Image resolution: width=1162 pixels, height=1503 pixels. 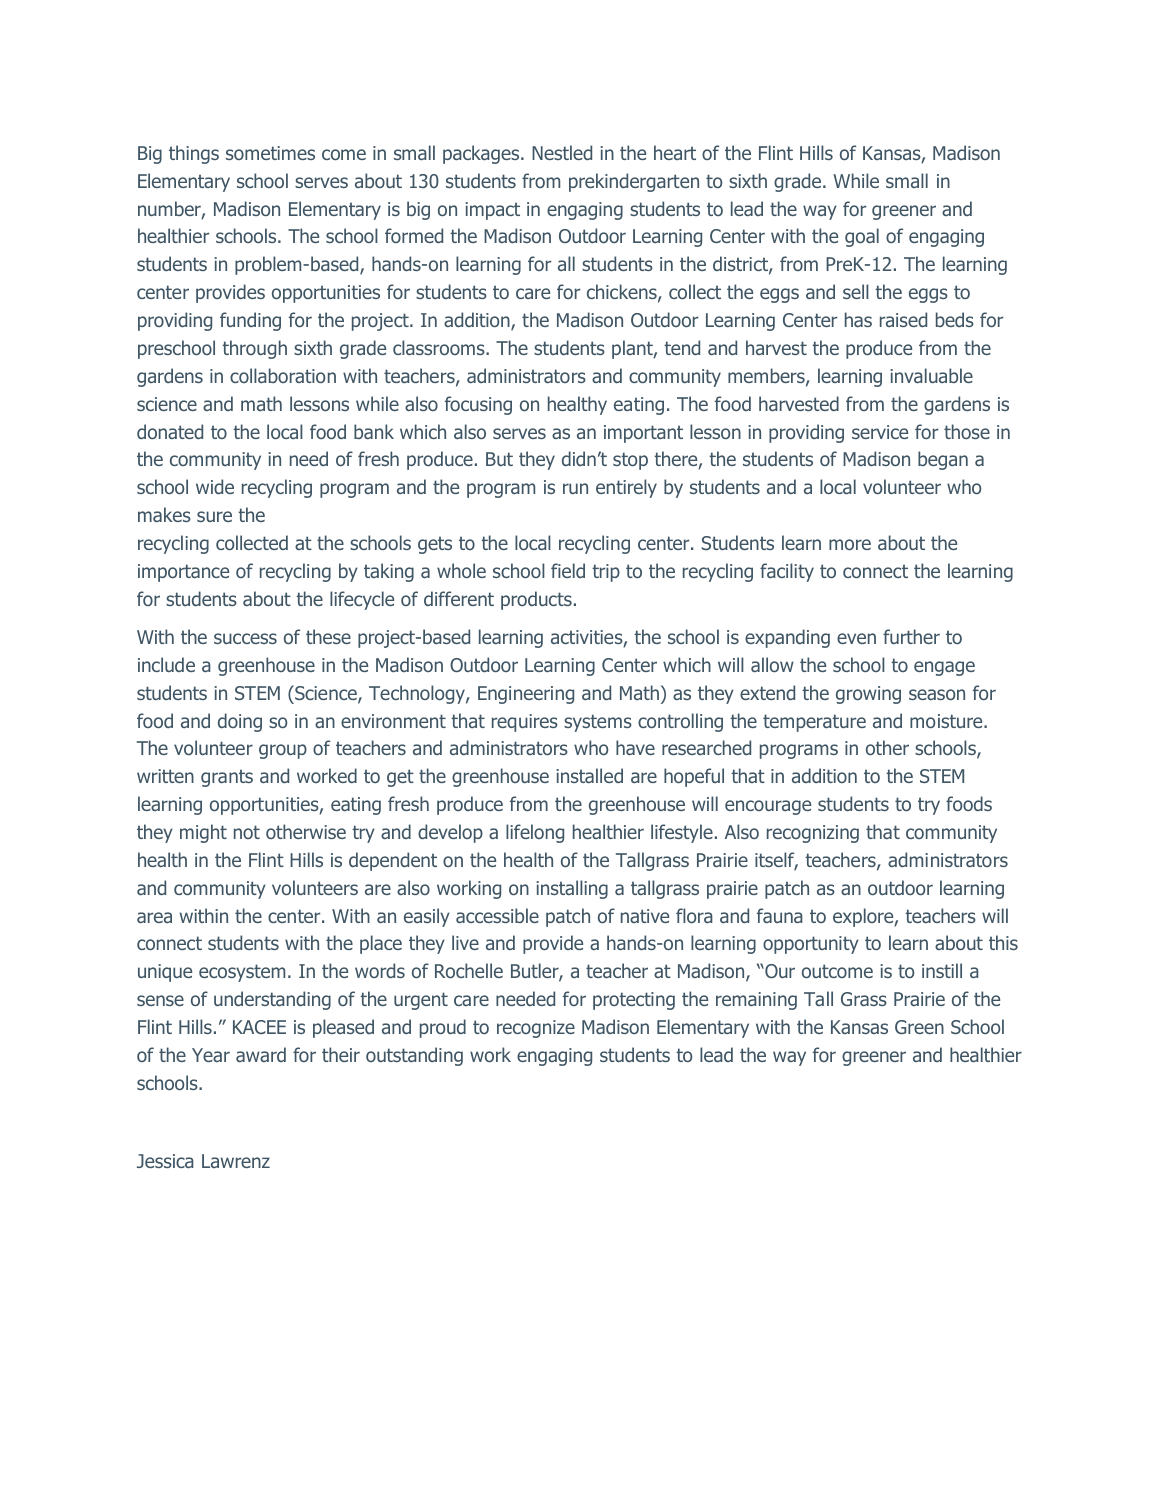 What do you see at coordinates (247, 832) in the screenshot?
I see `not` at bounding box center [247, 832].
